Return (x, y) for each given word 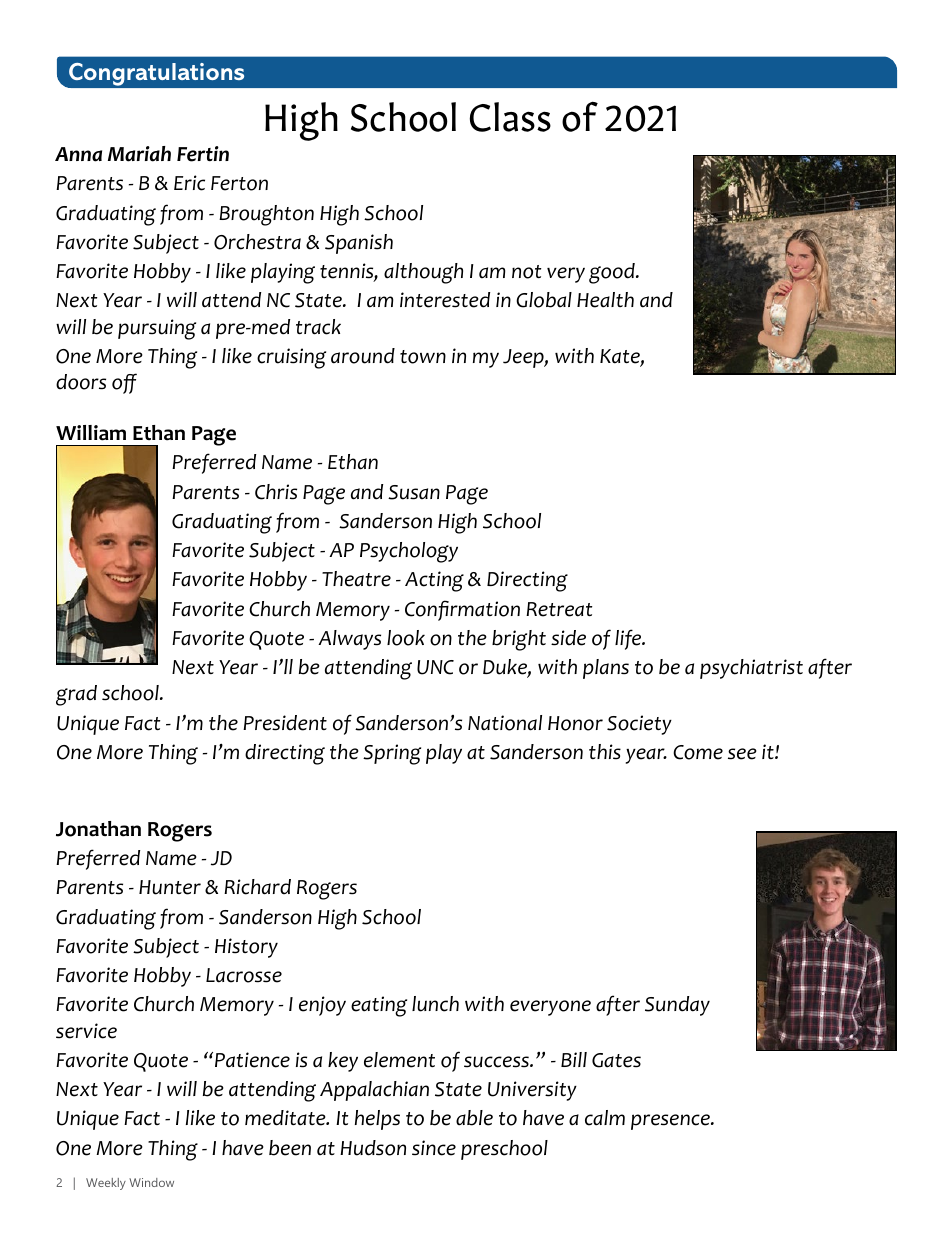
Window (151, 1182)
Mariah (139, 154)
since (434, 1148)
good (613, 273)
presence (671, 1122)
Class (510, 117)
